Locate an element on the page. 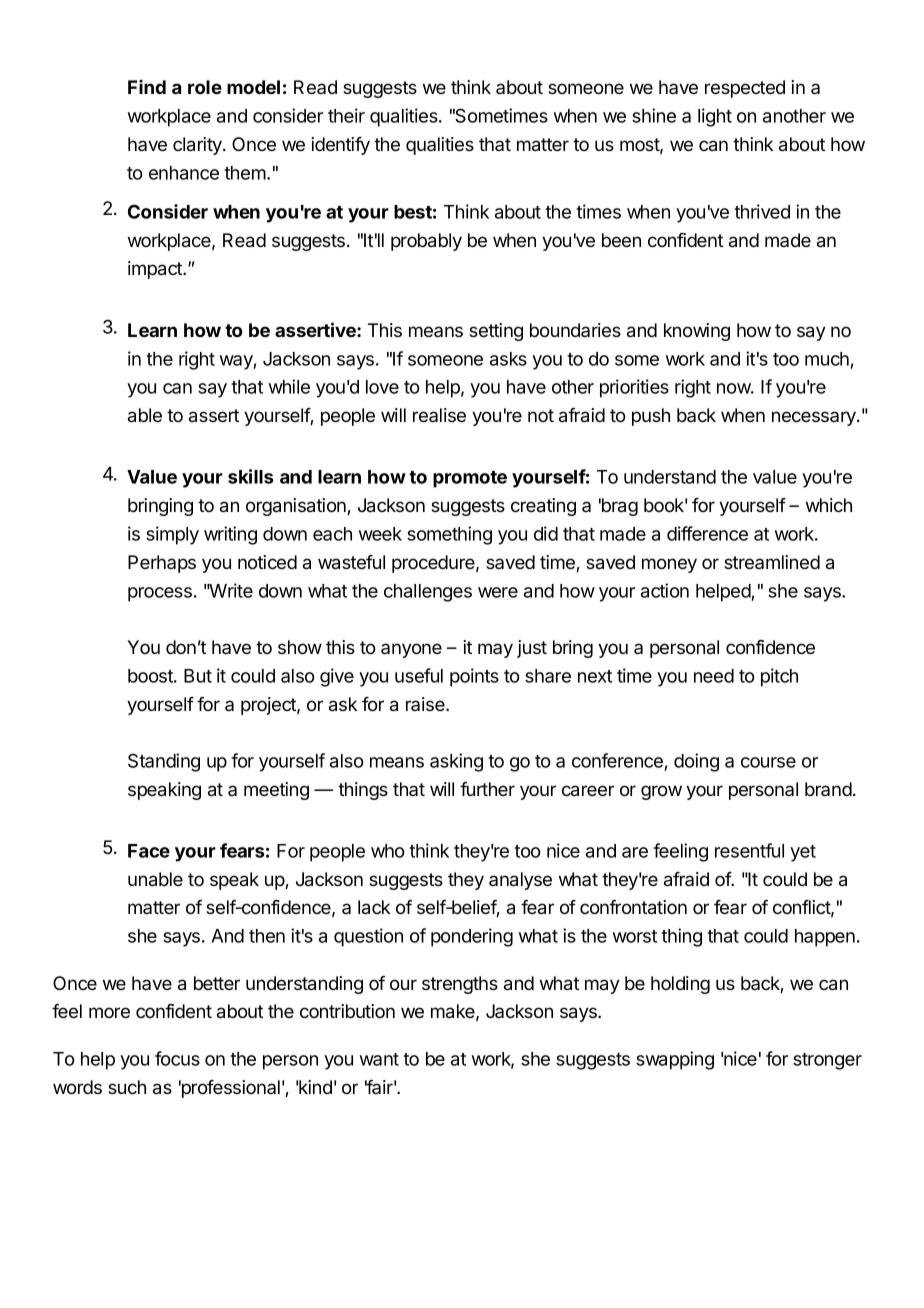 The width and height of the document is (924, 1308). simply is located at coordinates (172, 535).
